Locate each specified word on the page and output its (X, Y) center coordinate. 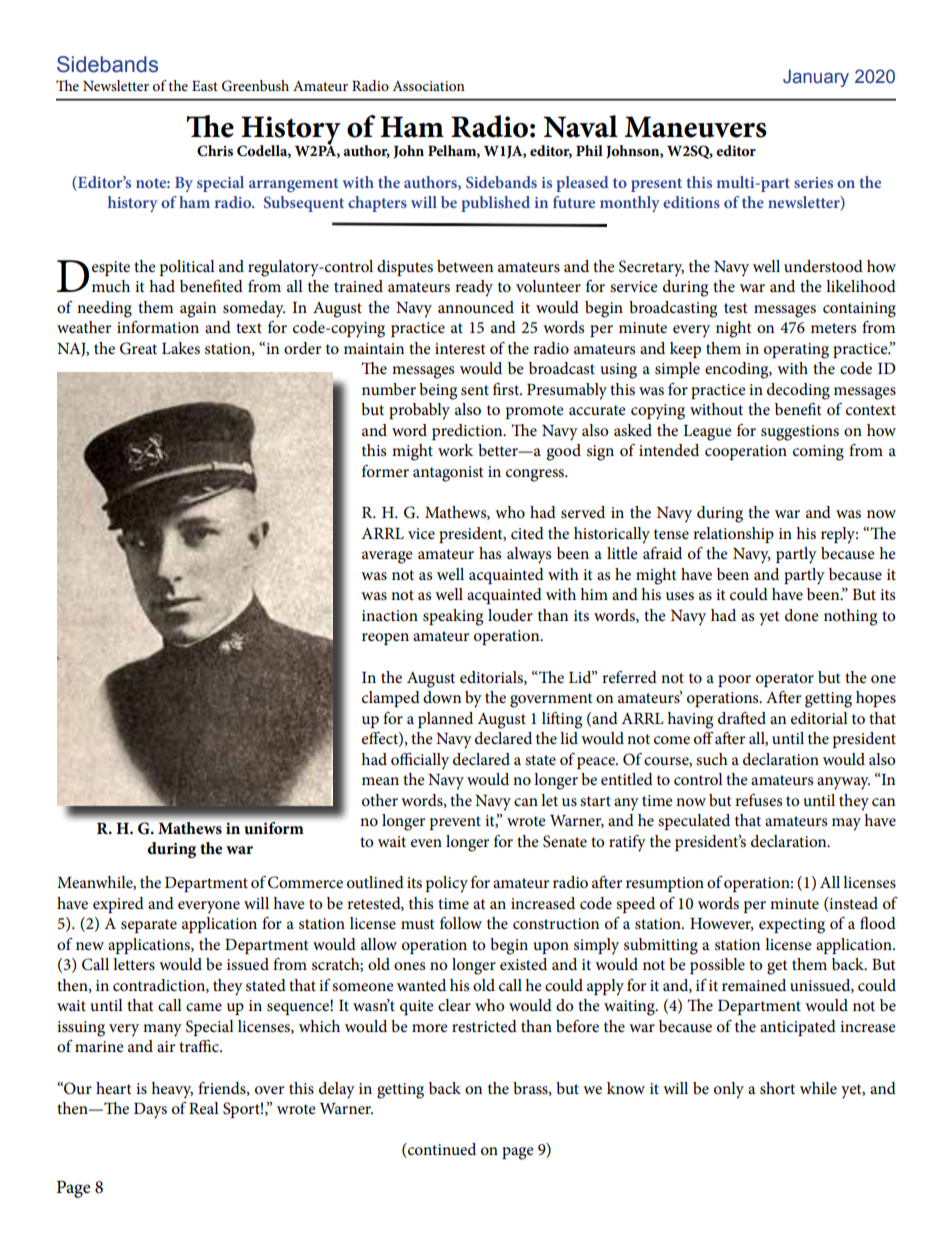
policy (447, 884)
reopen (385, 639)
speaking (453, 617)
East (205, 86)
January (816, 78)
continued (441, 1150)
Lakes (181, 348)
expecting (792, 926)
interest (460, 348)
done (802, 615)
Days (150, 1111)
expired (118, 905)
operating (796, 351)
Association (428, 86)
